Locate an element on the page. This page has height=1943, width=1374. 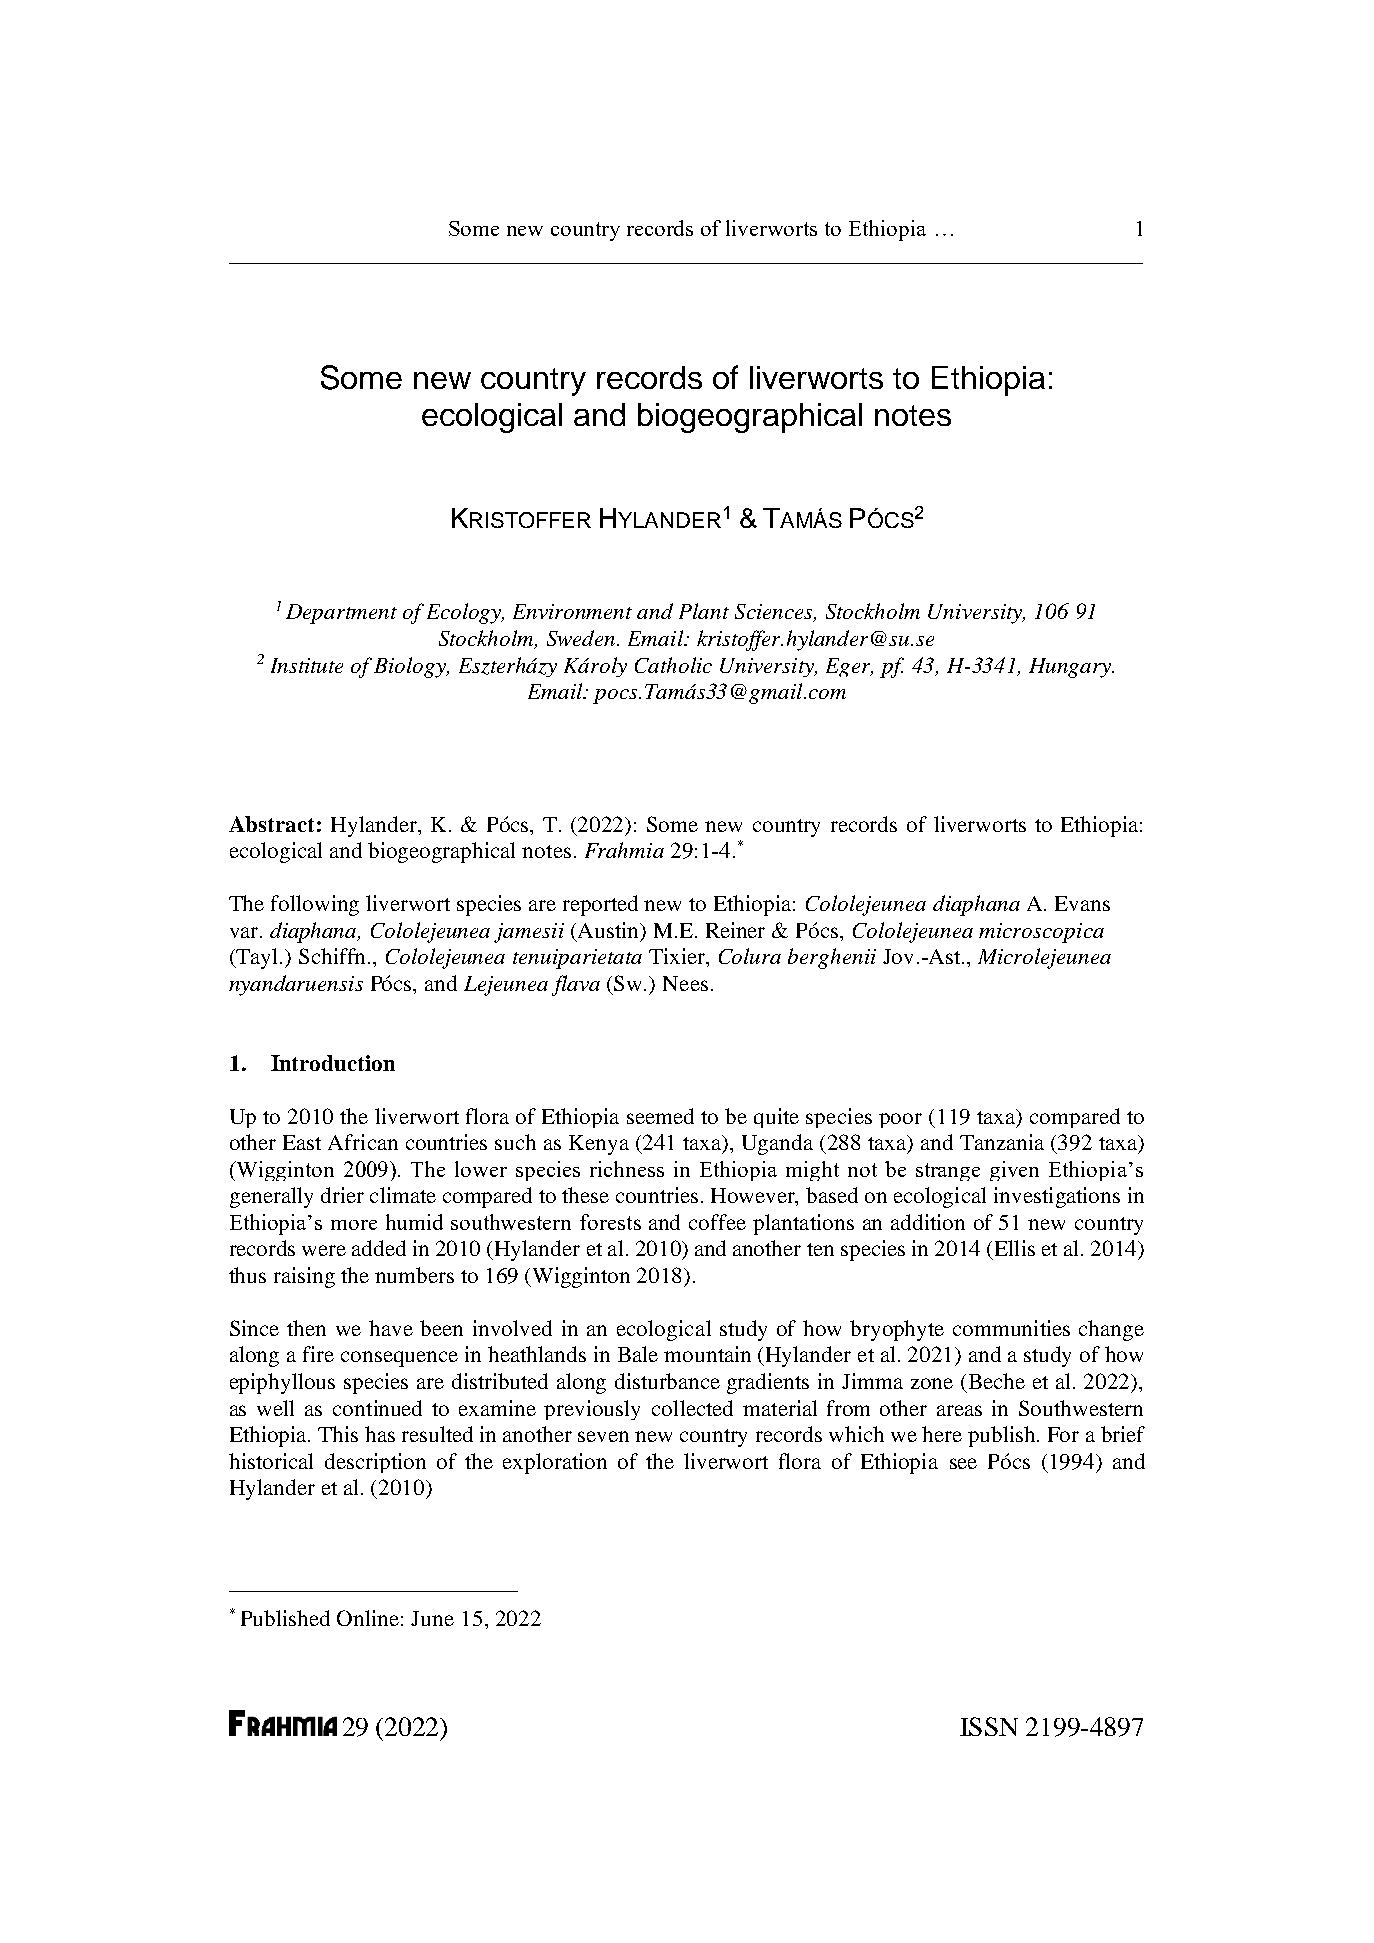
collected is located at coordinates (692, 1408).
